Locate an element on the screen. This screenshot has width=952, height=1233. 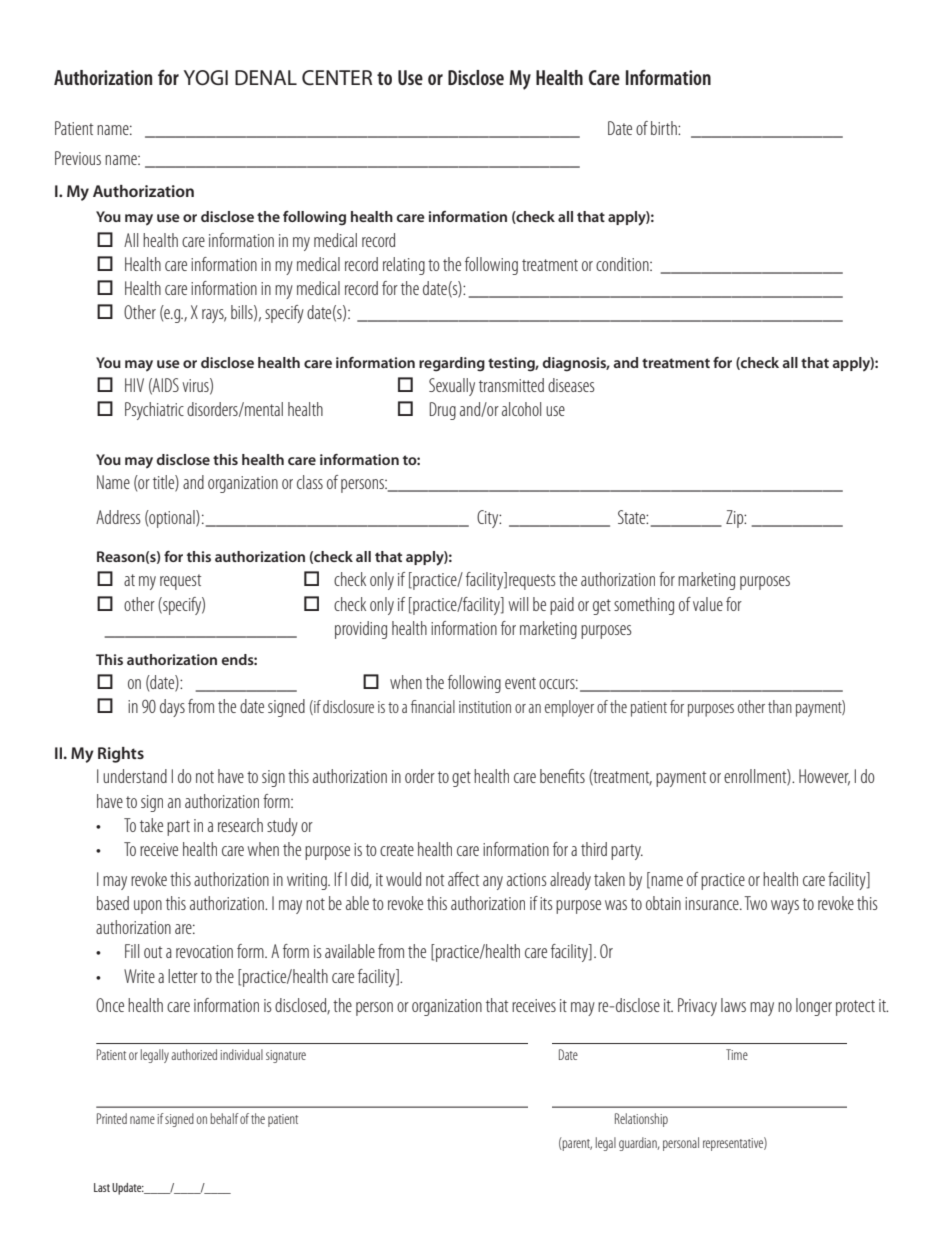
However is located at coordinates (824, 777).
